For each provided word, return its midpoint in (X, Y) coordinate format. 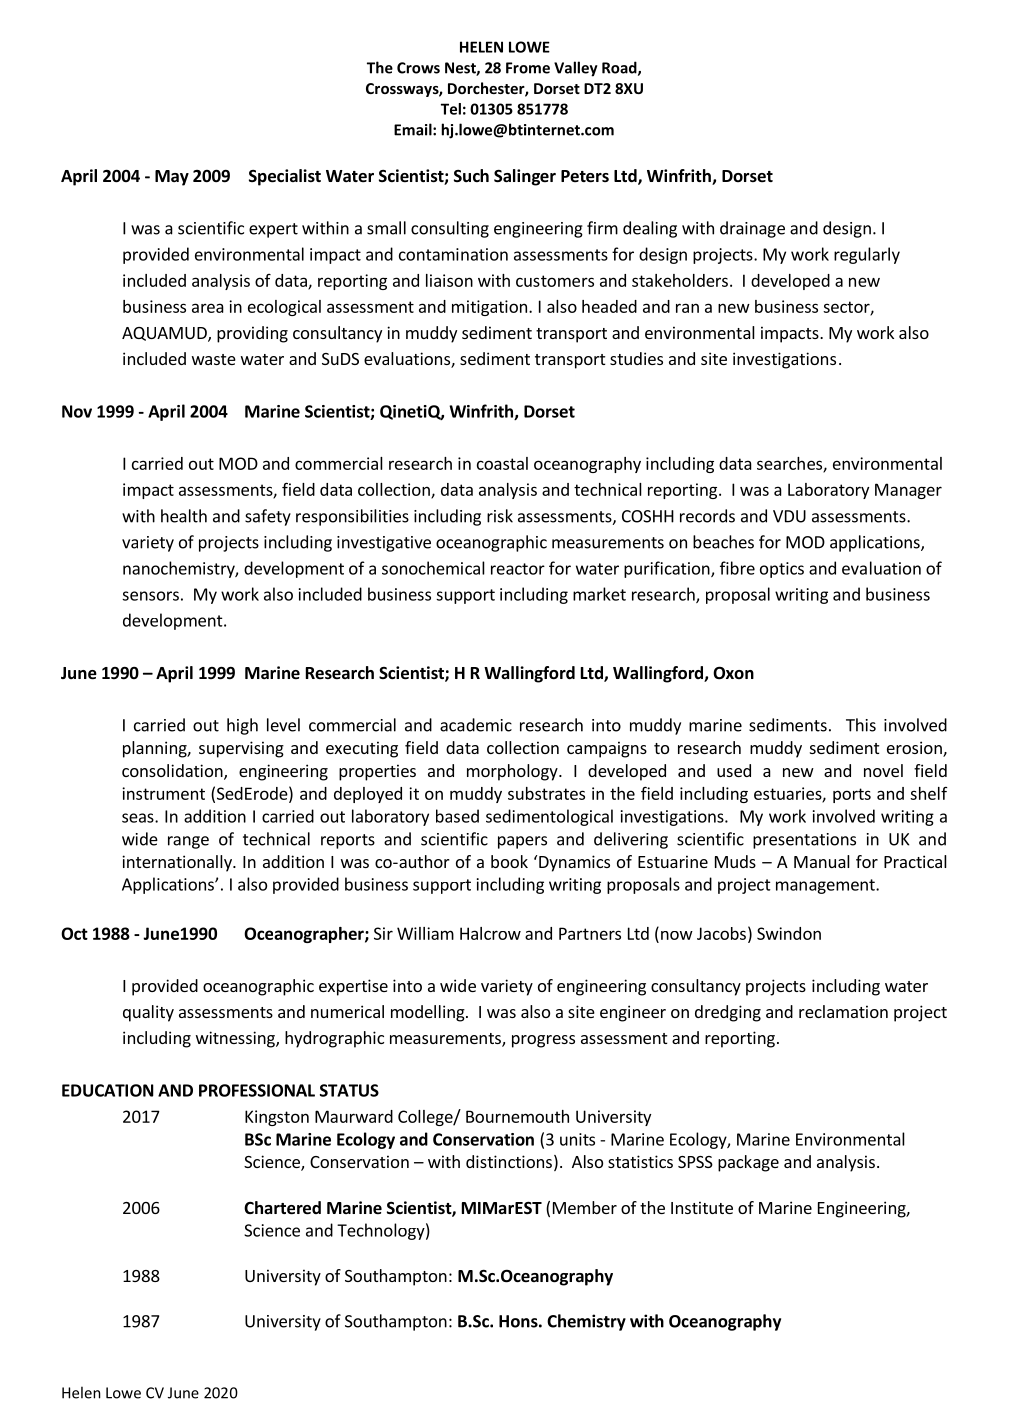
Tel (451, 109)
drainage (752, 229)
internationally (178, 863)
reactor (518, 569)
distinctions (509, 1161)
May (172, 178)
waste (214, 359)
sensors (150, 596)
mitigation (489, 308)
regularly (867, 255)
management (826, 886)
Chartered (282, 1208)
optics (782, 570)
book (509, 861)
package (748, 1163)
